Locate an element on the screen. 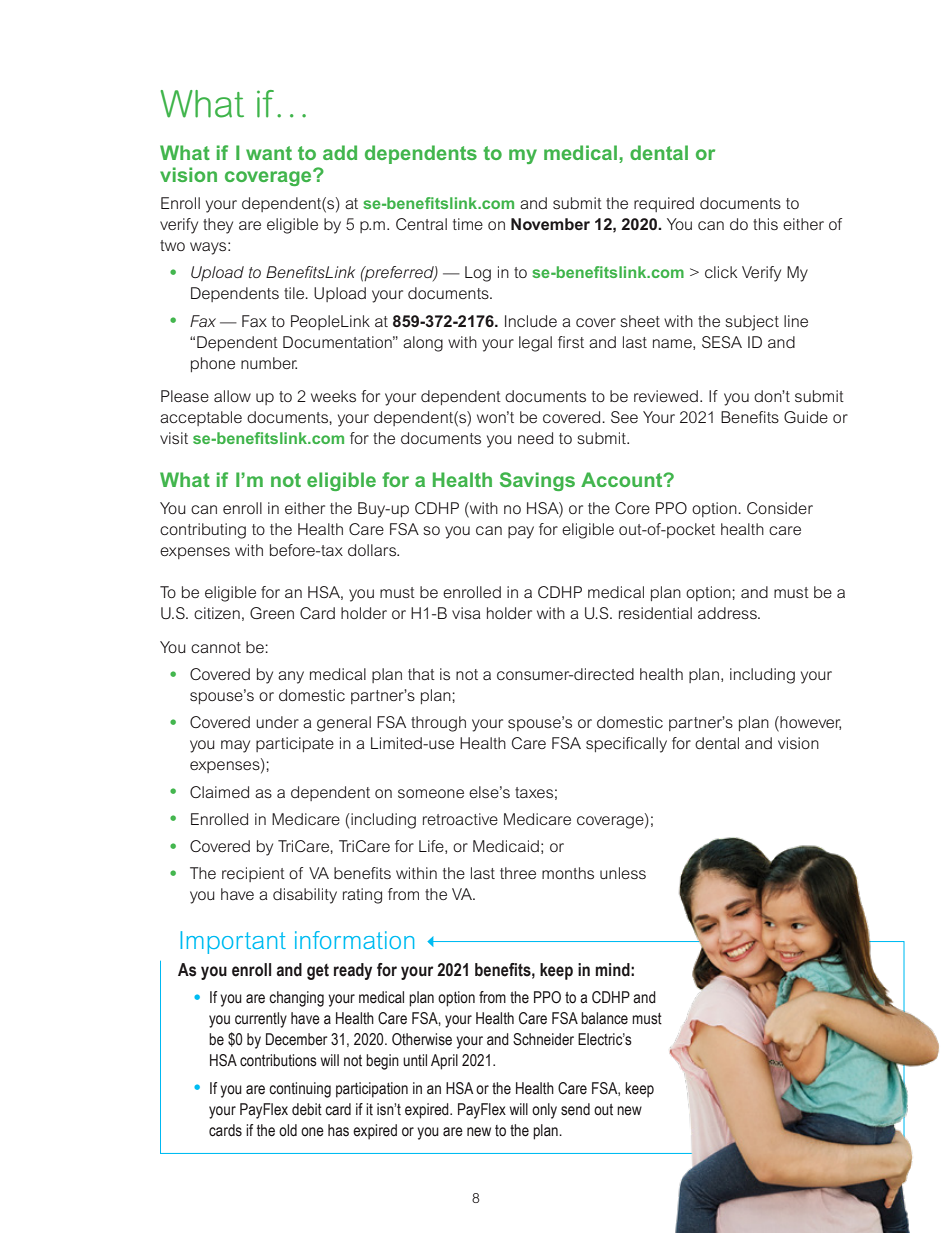 The image size is (952, 1233). may is located at coordinates (235, 746).
